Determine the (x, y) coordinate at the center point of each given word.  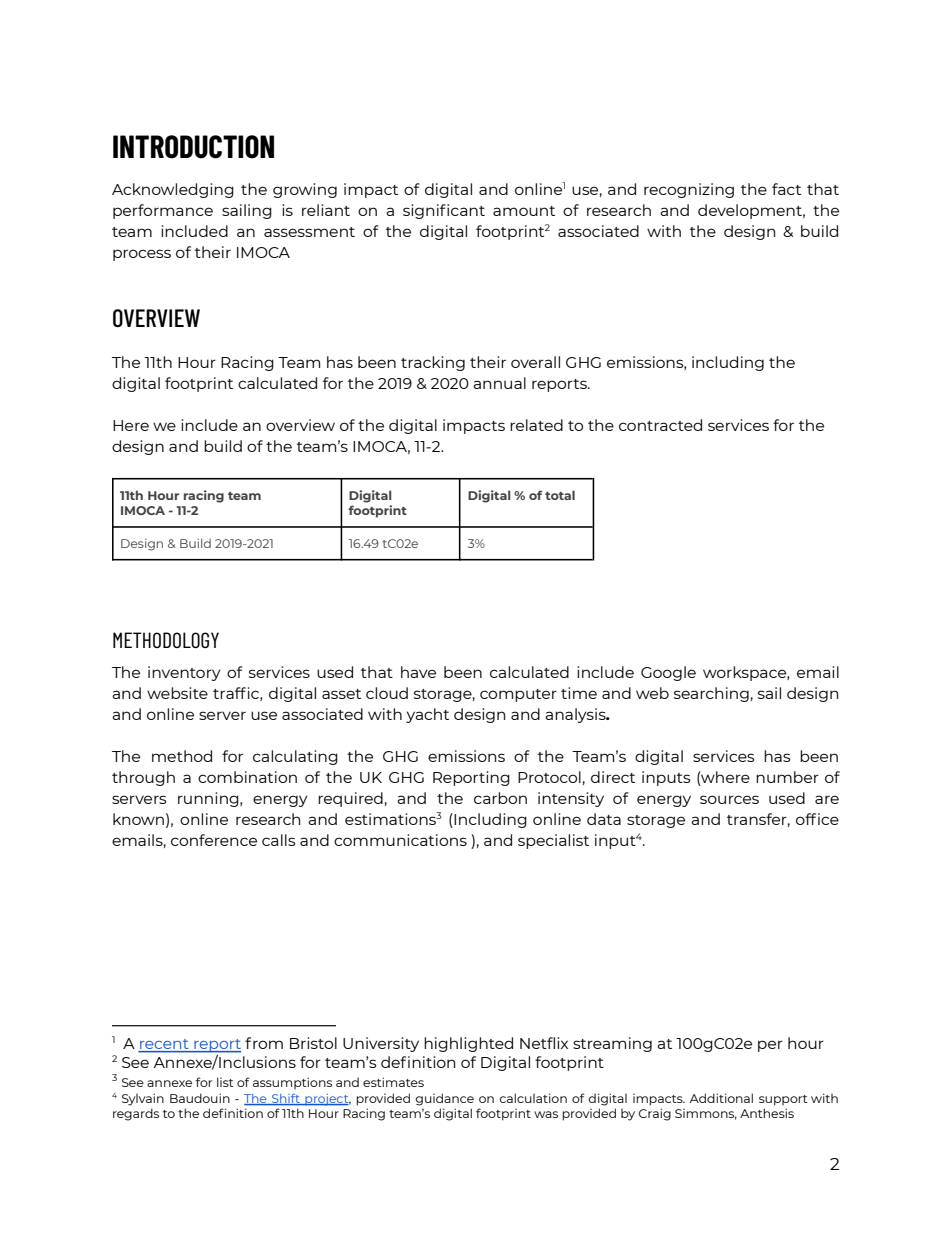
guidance (444, 1099)
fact (786, 189)
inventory (184, 673)
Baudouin (200, 1098)
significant (444, 211)
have (418, 672)
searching (711, 694)
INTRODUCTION (193, 147)
